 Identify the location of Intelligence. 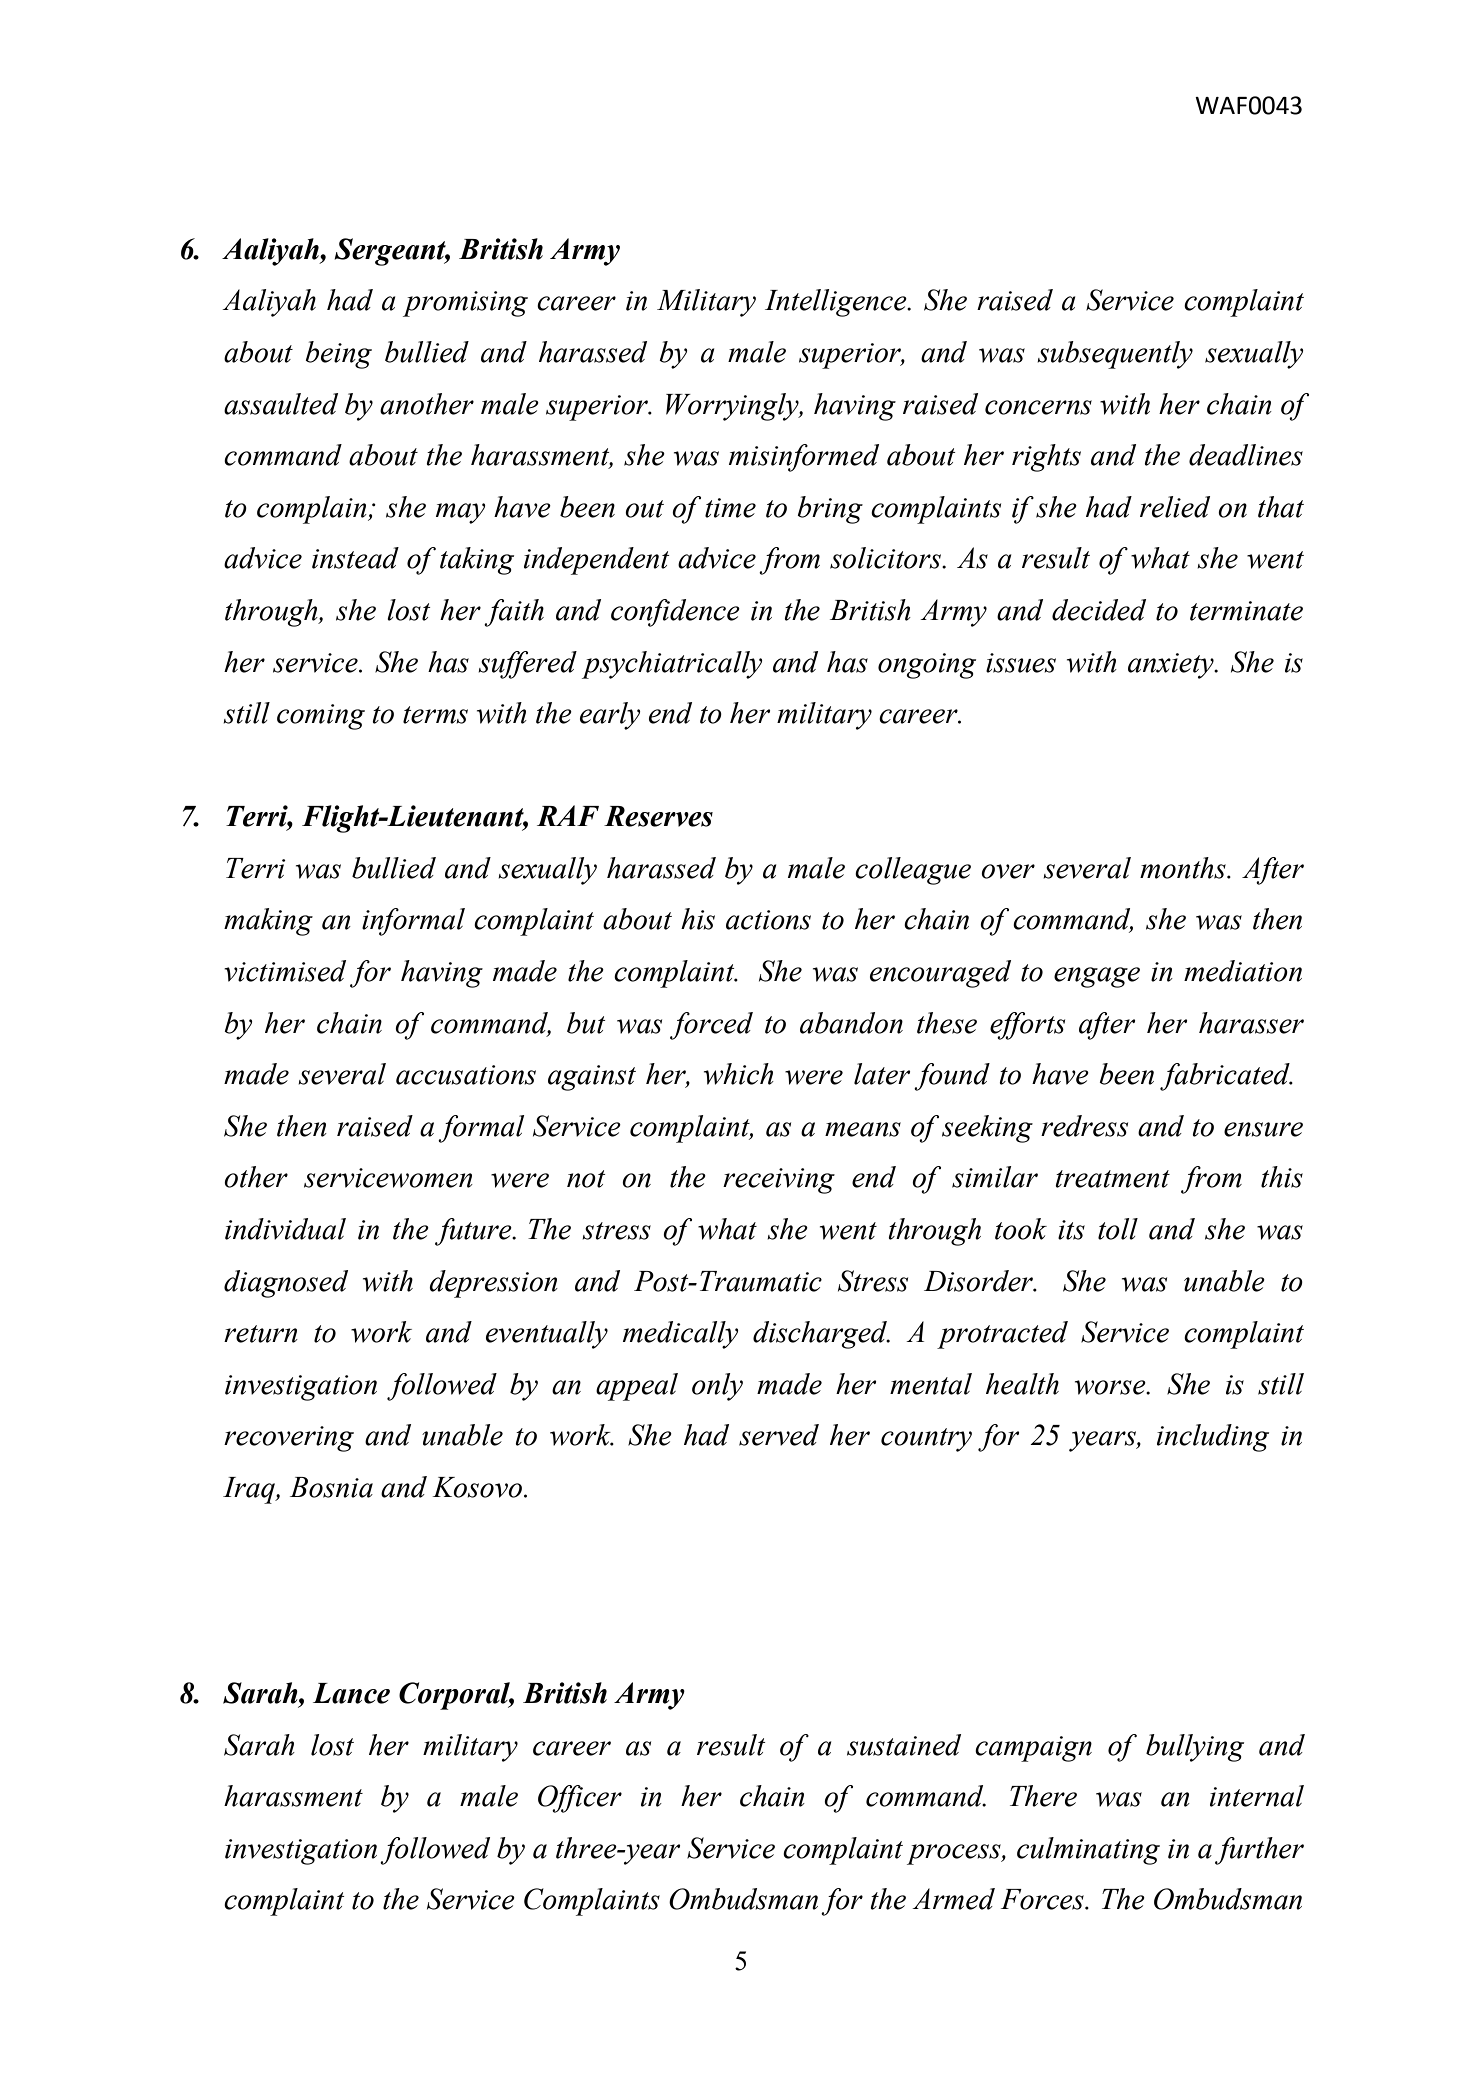
(837, 303).
